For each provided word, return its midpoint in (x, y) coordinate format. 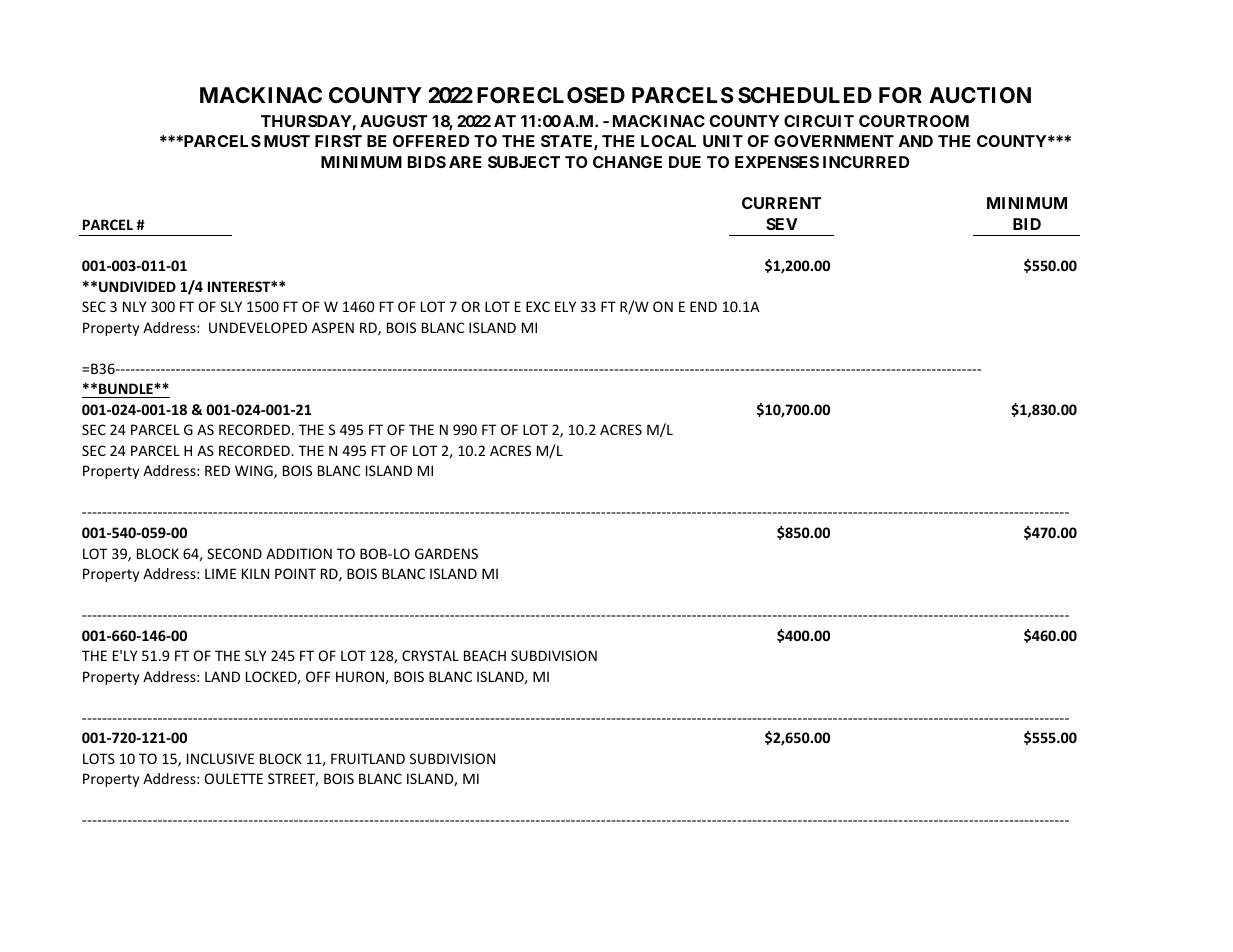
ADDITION (299, 553)
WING (255, 472)
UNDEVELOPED (258, 327)
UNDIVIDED (137, 286)
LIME (220, 573)
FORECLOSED (551, 95)
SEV (782, 224)
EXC (538, 306)
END (703, 306)
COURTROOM (914, 121)
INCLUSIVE (220, 758)
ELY (565, 306)
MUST (287, 141)
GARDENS (446, 553)
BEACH (485, 655)
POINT (295, 573)
